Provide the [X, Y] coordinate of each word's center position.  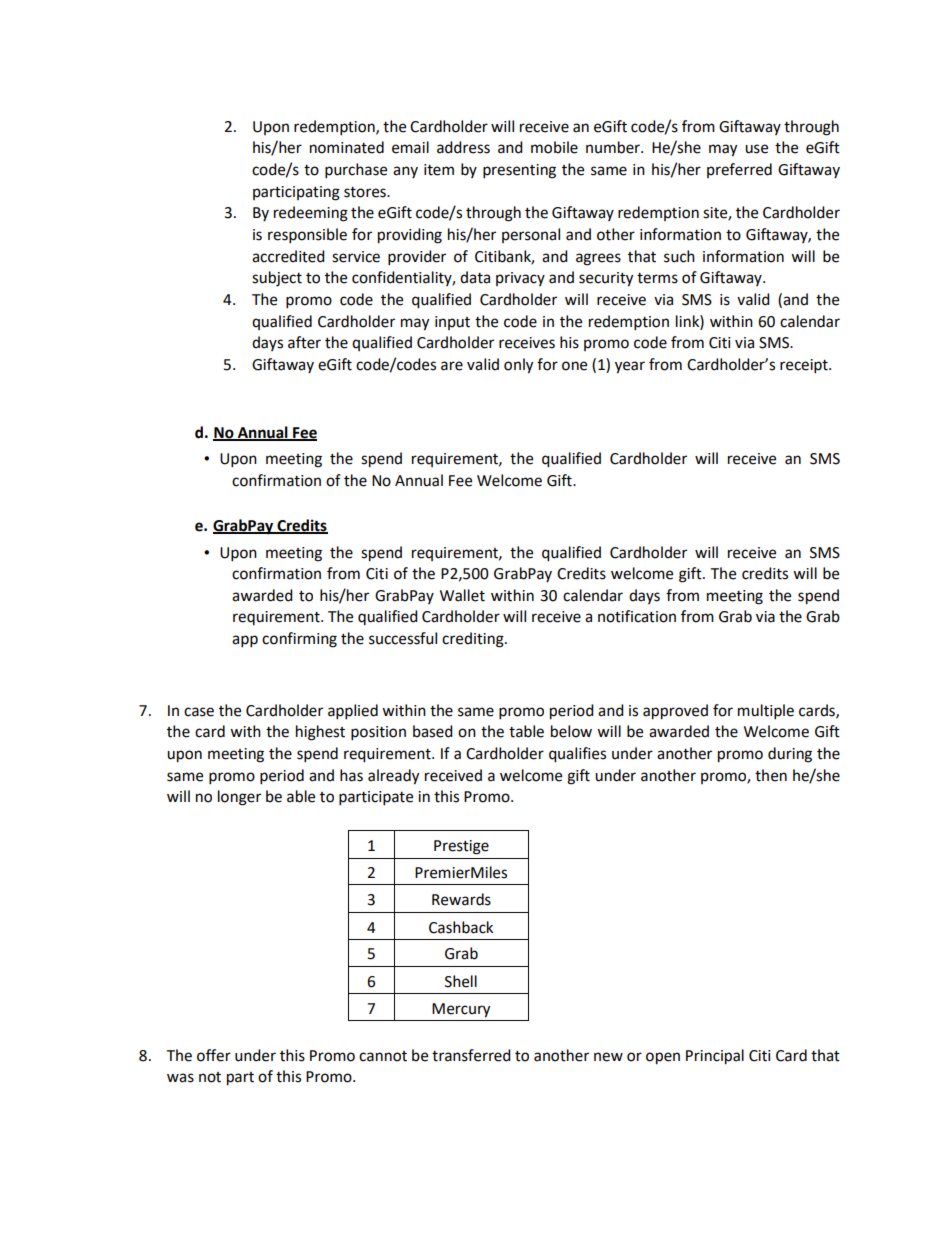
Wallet [462, 595]
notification [637, 616]
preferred [739, 170]
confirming [299, 640]
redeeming [311, 214]
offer [214, 1055]
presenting [519, 171]
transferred [471, 1055]
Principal [715, 1057]
